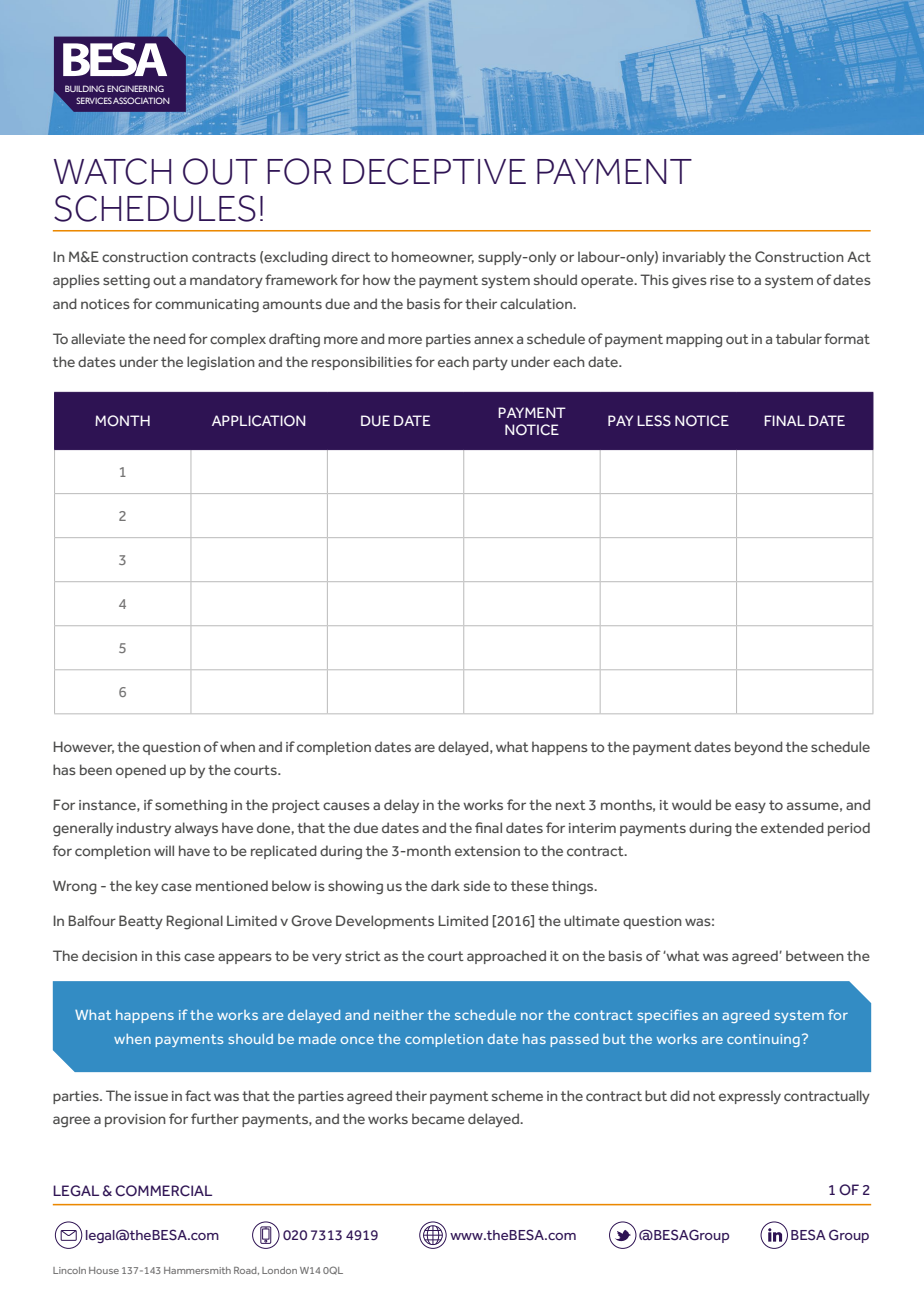 The image size is (924, 1308). I want to click on Beatty, so click(141, 922).
